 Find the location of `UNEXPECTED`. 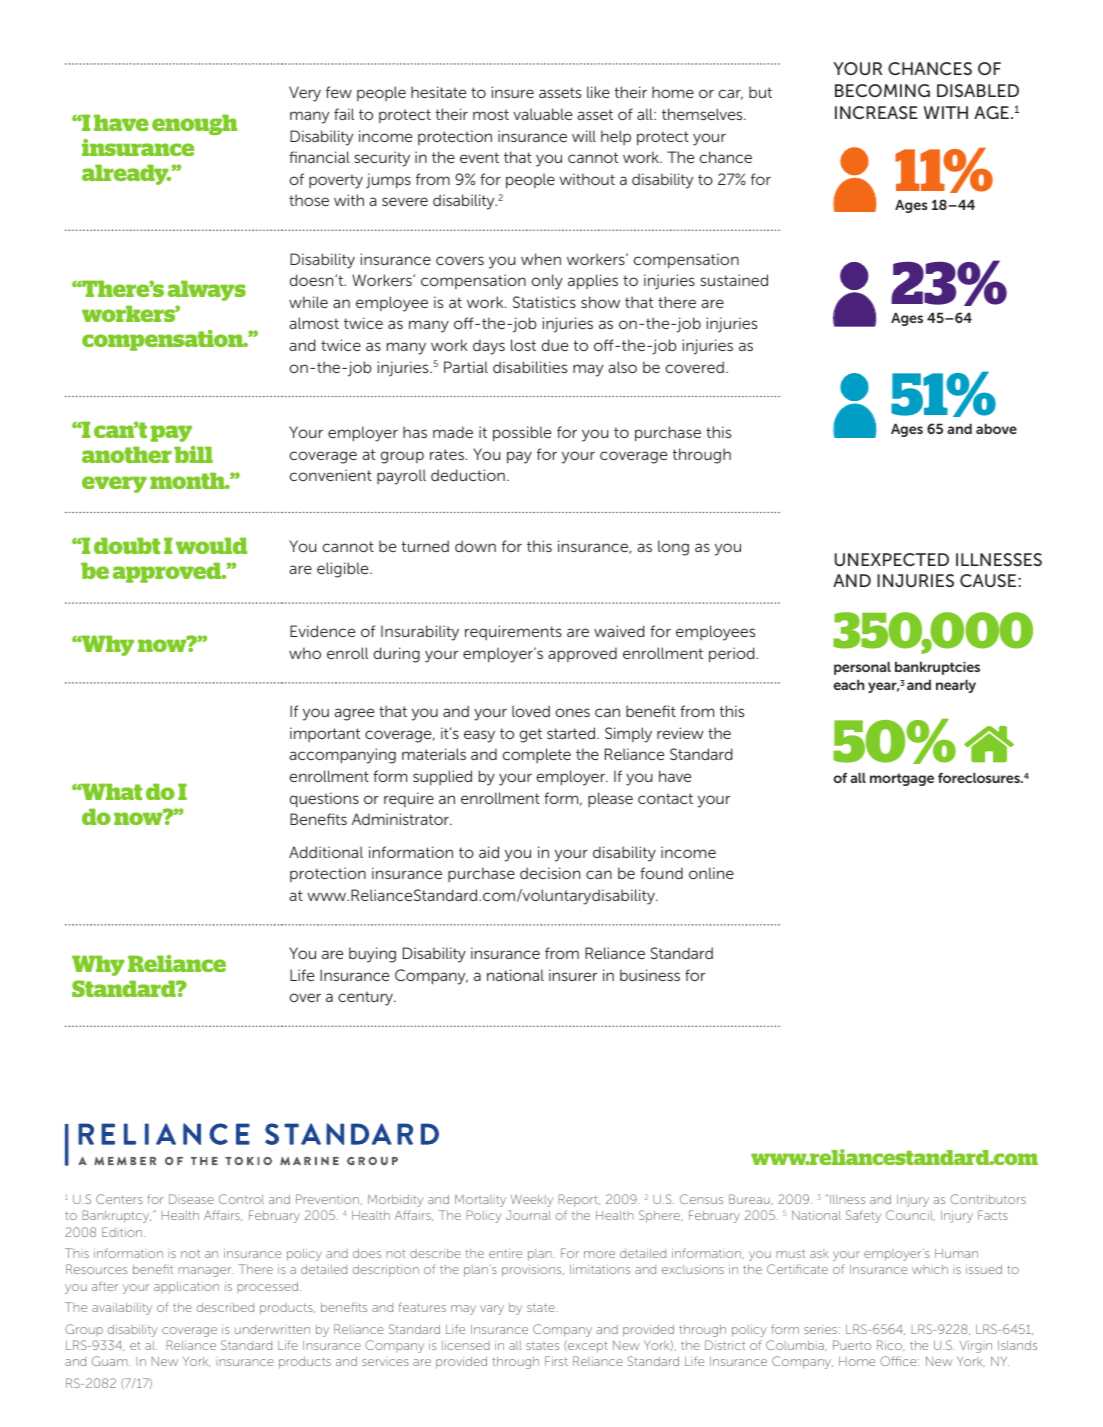

UNEXPECTED is located at coordinates (892, 559).
